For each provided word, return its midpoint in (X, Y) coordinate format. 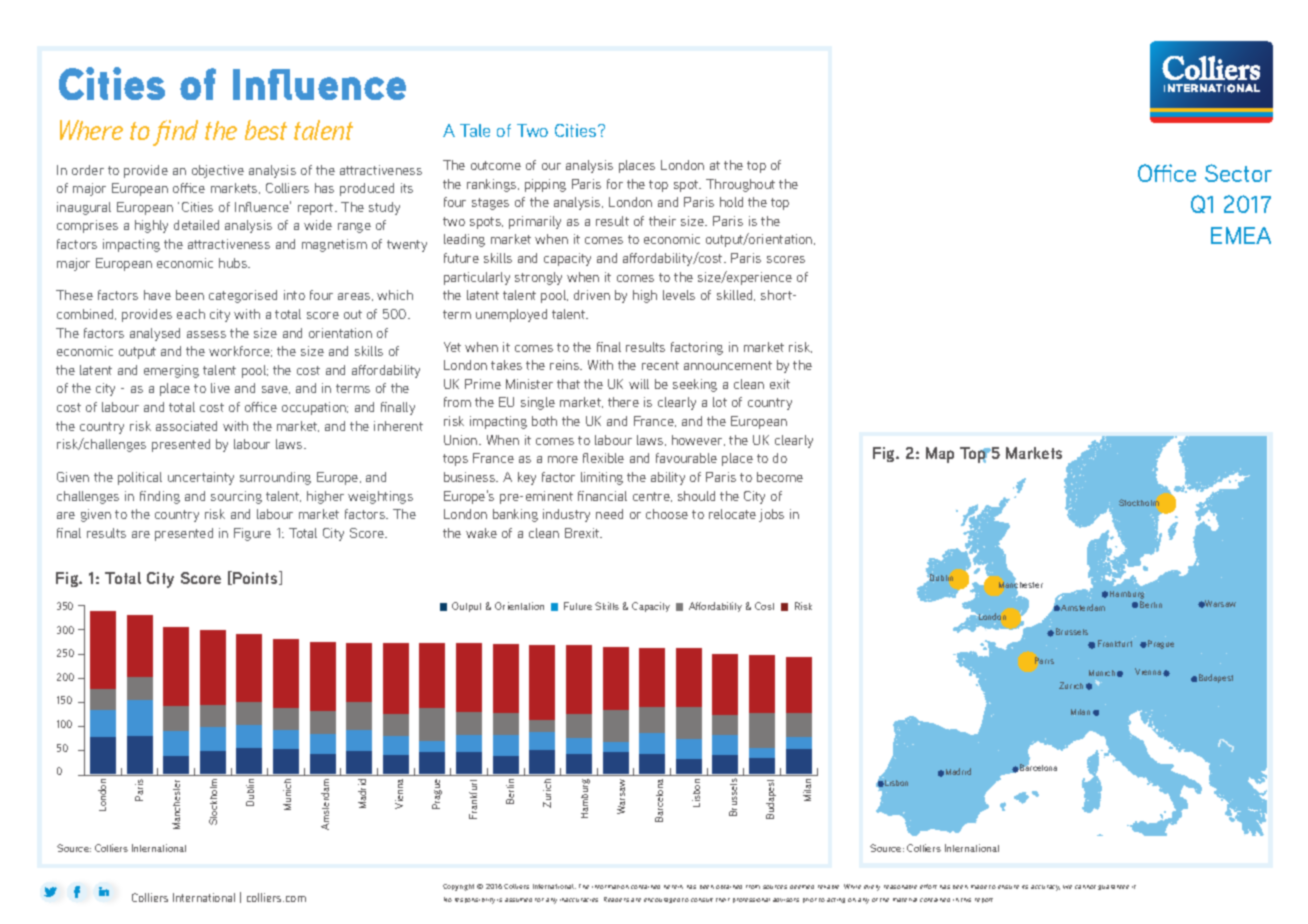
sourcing (236, 497)
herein (673, 887)
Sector (1238, 173)
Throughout (740, 185)
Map (940, 455)
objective (218, 171)
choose (667, 514)
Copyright (458, 887)
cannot (1085, 887)
